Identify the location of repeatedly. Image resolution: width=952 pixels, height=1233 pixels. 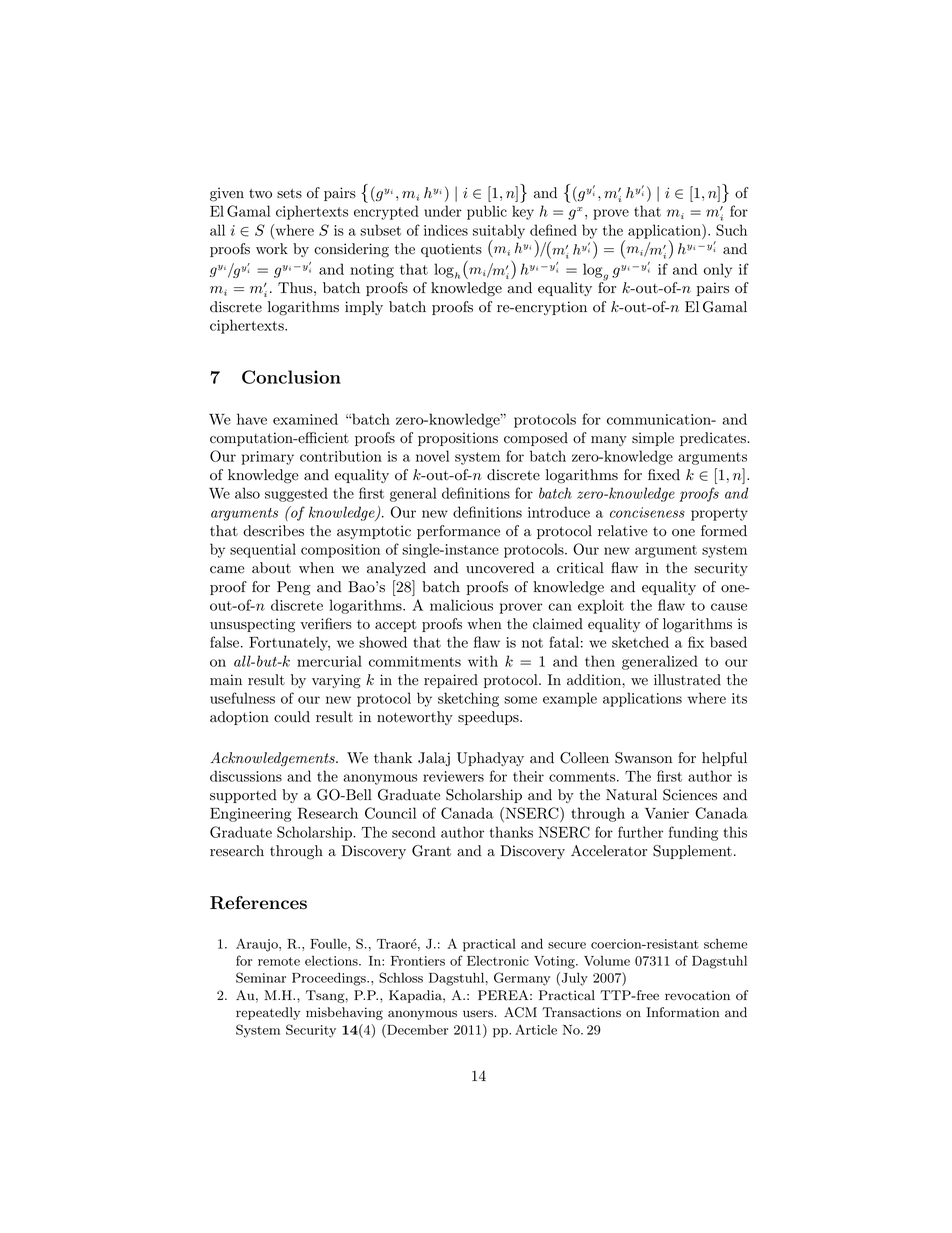
(268, 1013).
